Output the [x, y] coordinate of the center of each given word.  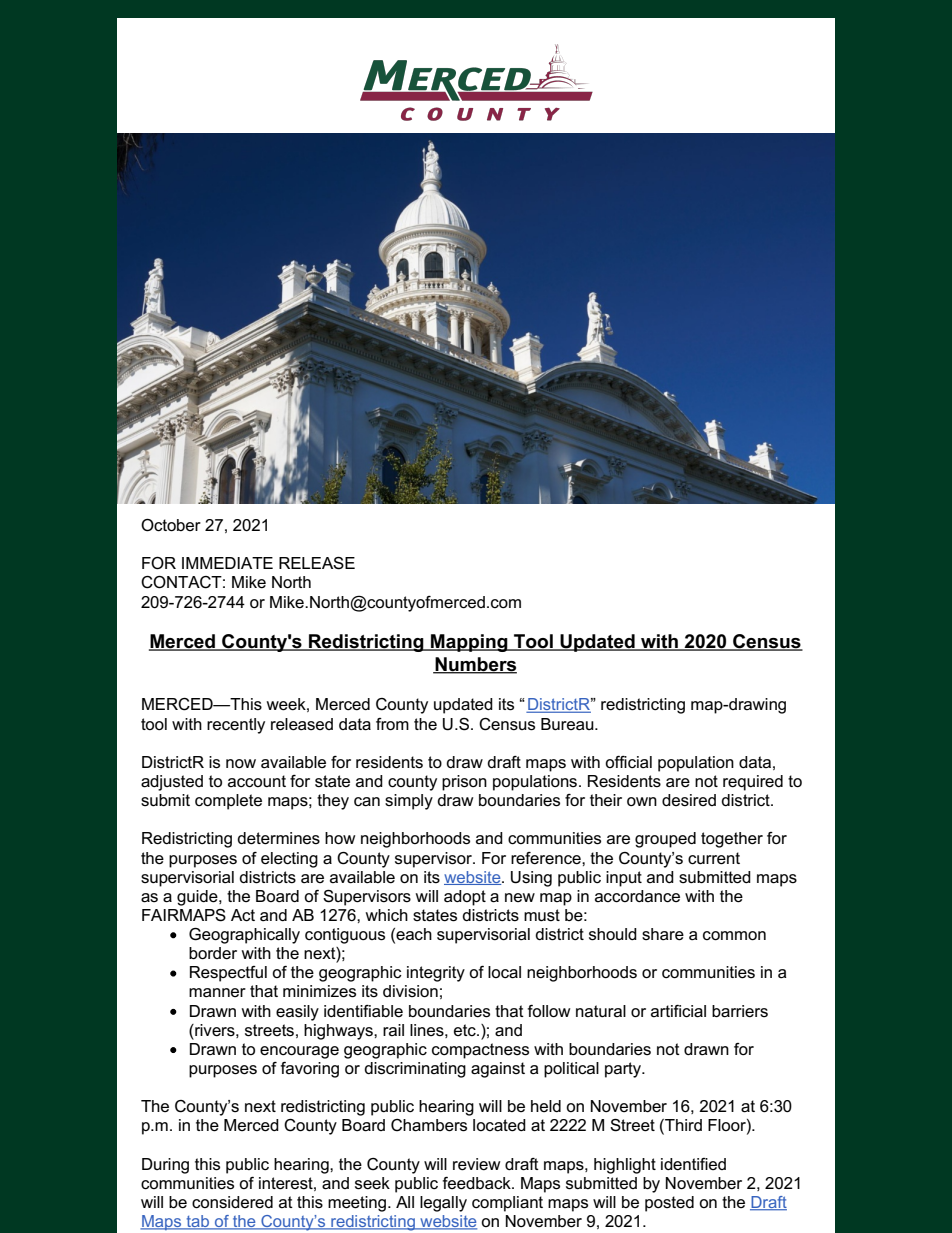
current [714, 858]
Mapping [469, 643]
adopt [465, 898]
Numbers [475, 665]
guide [198, 898]
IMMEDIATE [227, 563]
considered [232, 1202]
